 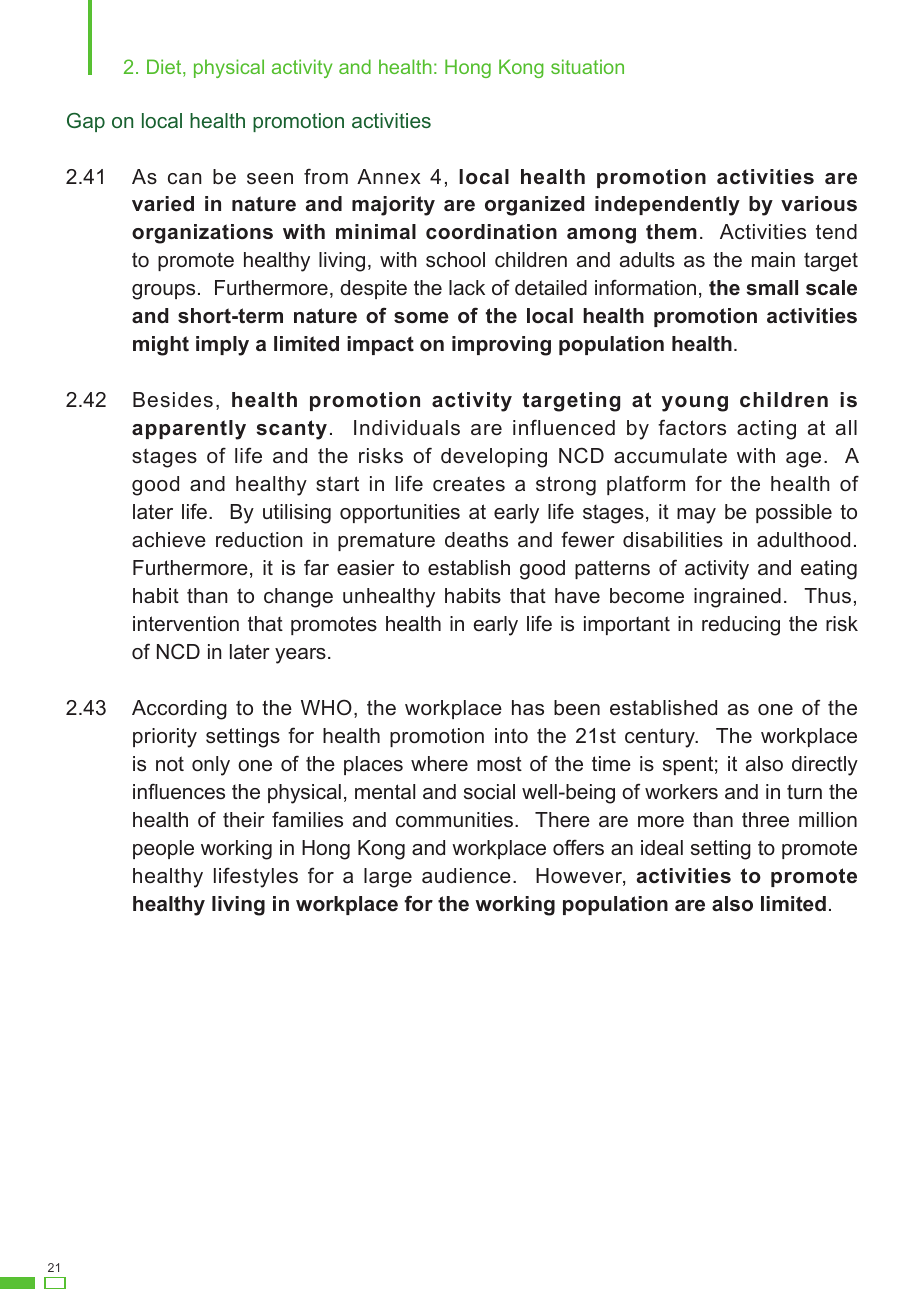 What do you see at coordinates (163, 849) in the screenshot?
I see `people` at bounding box center [163, 849].
